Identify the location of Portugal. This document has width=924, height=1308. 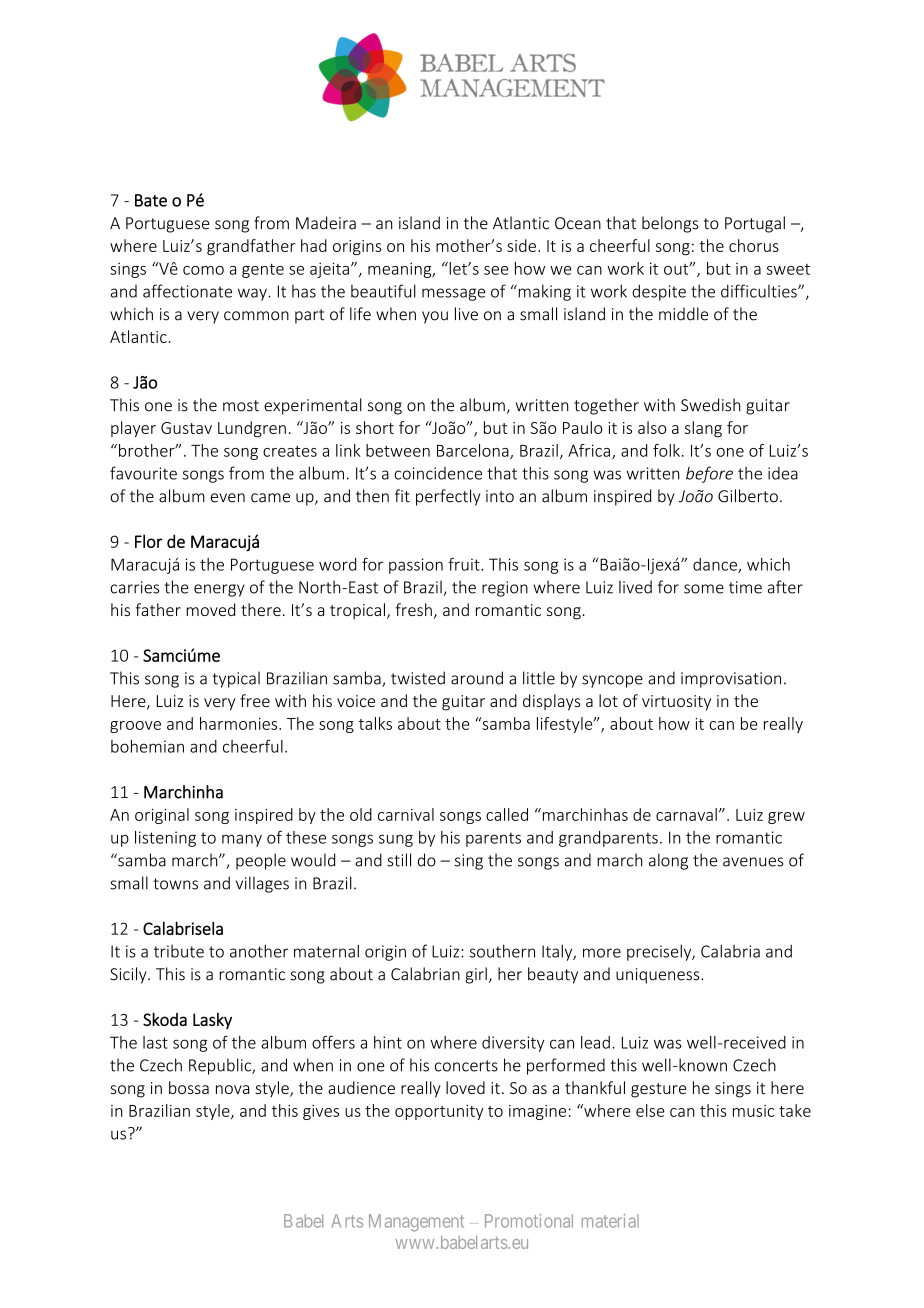
(755, 224).
